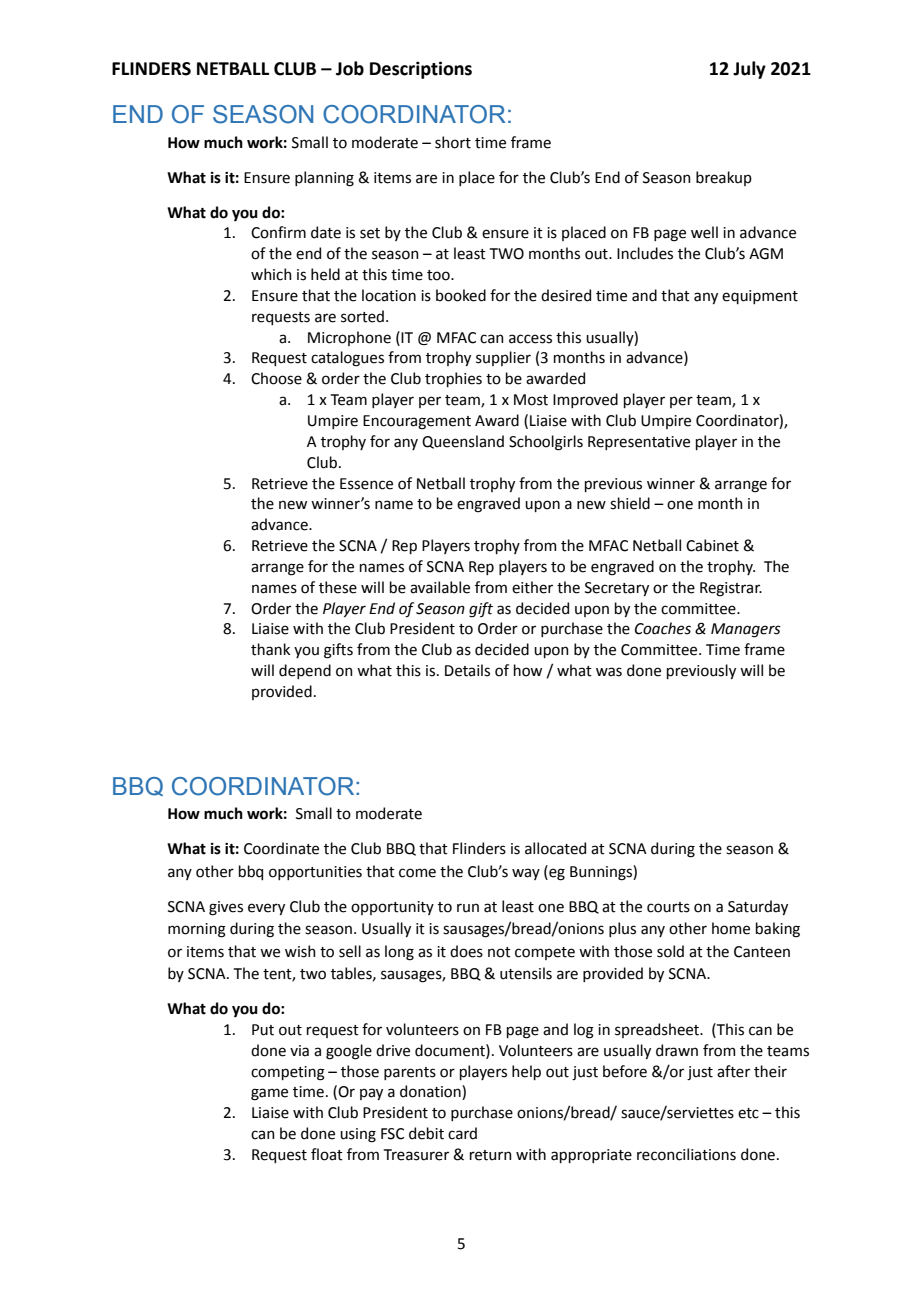 The image size is (924, 1307). What do you see at coordinates (749, 70) in the document?
I see `July` at bounding box center [749, 70].
